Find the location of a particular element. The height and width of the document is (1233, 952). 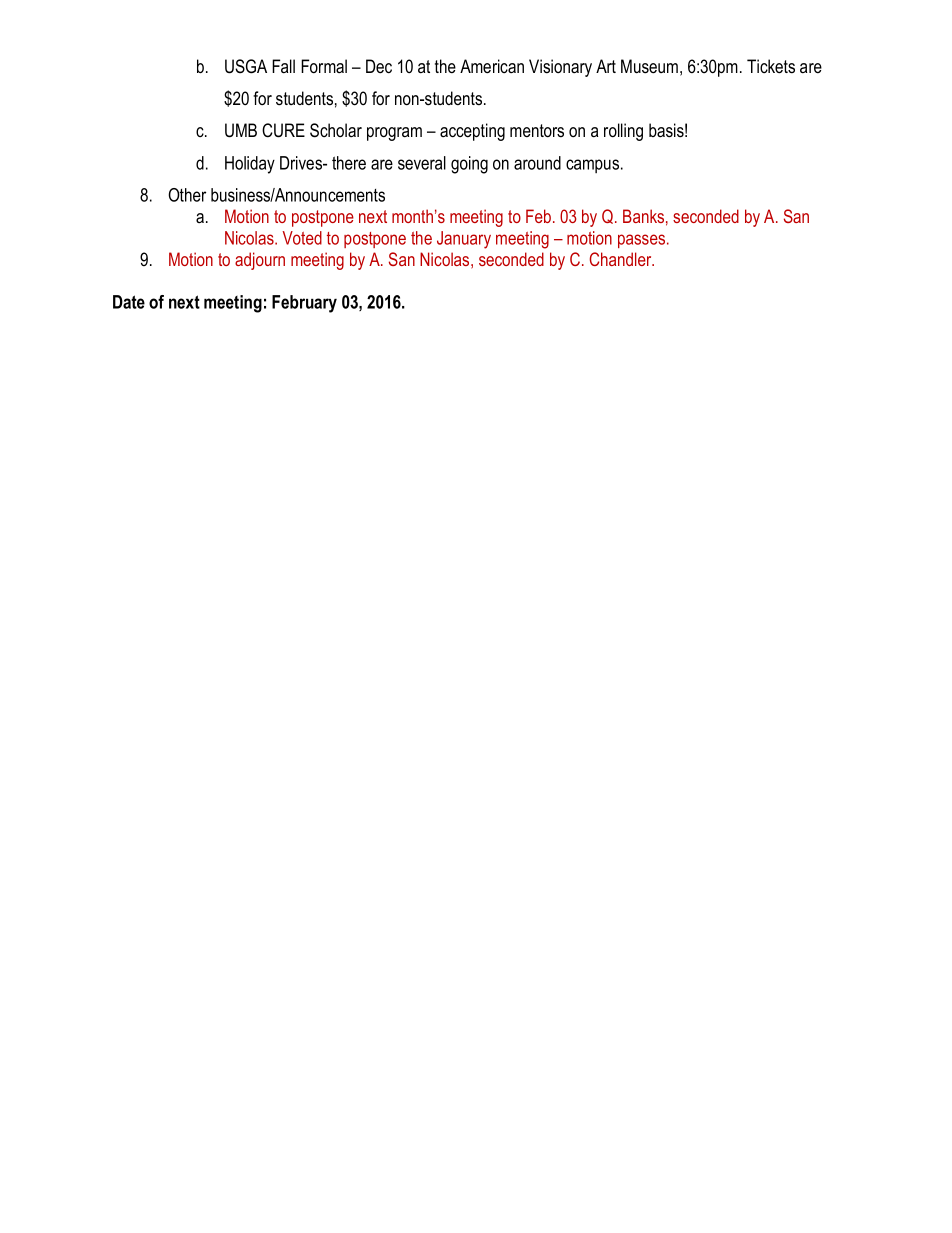

Fall is located at coordinates (283, 66).
